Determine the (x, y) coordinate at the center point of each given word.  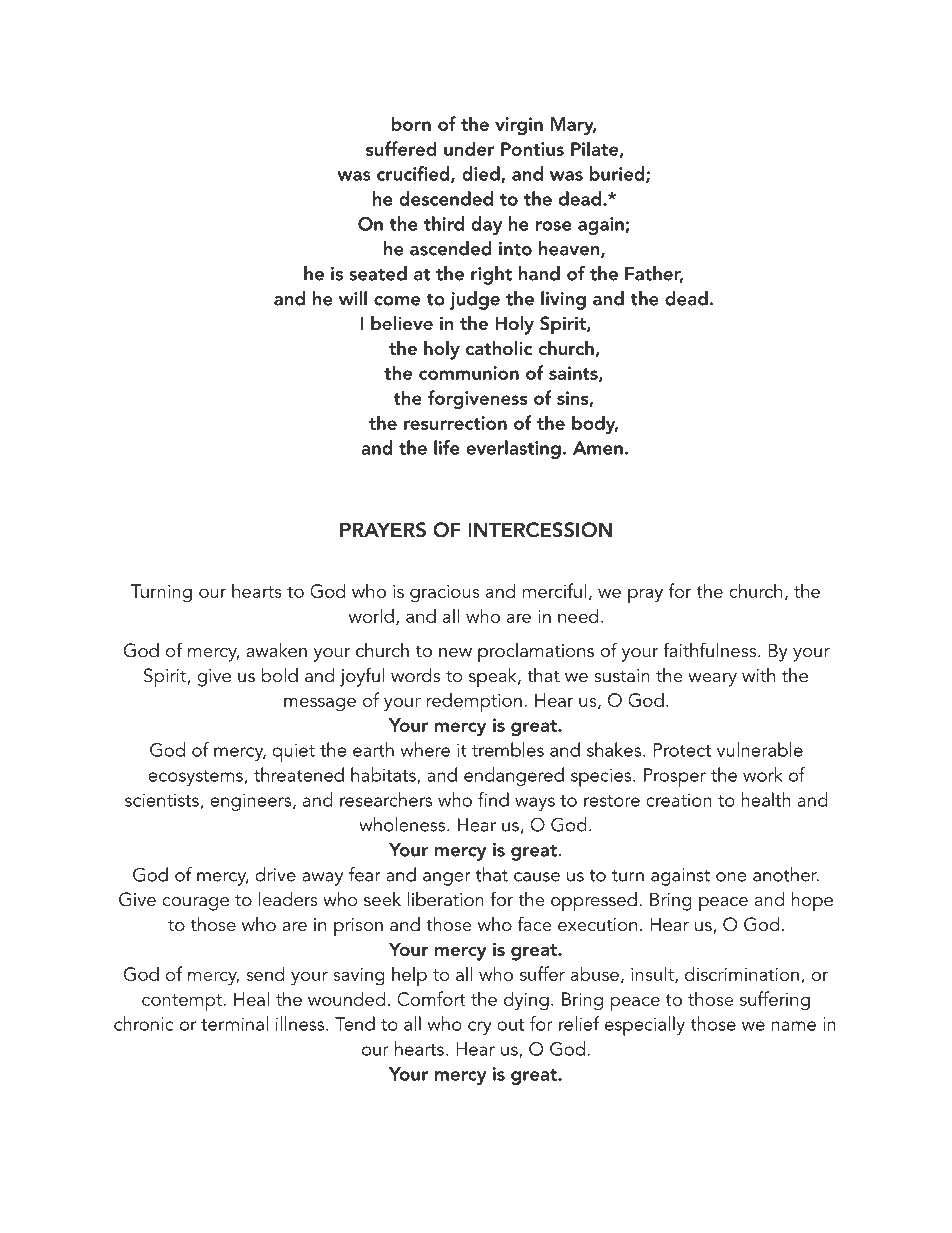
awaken (276, 650)
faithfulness (711, 650)
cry (480, 1028)
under (469, 148)
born (411, 123)
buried (618, 174)
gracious (444, 594)
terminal (234, 1023)
